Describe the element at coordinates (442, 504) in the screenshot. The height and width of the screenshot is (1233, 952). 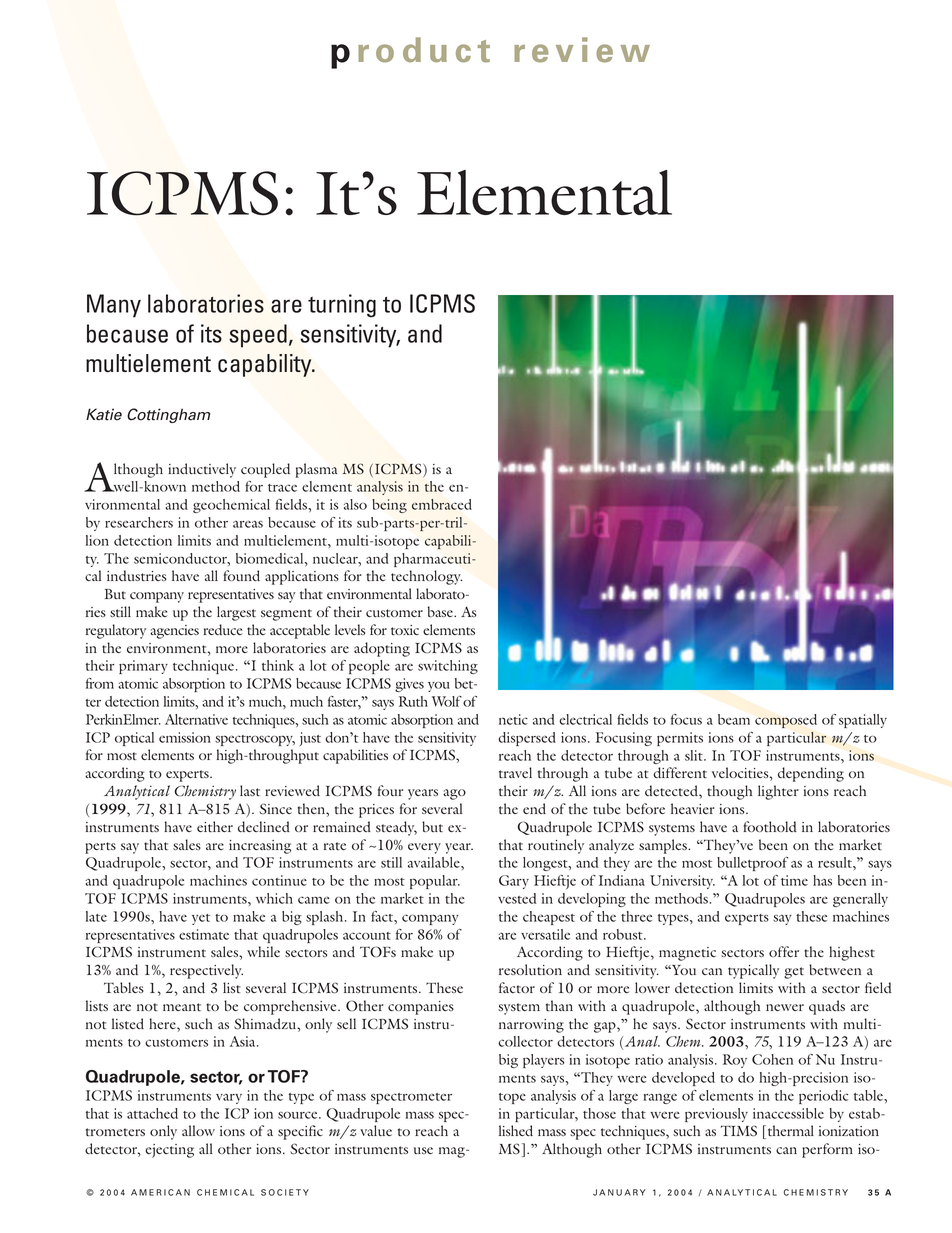
I see `embraced` at that location.
